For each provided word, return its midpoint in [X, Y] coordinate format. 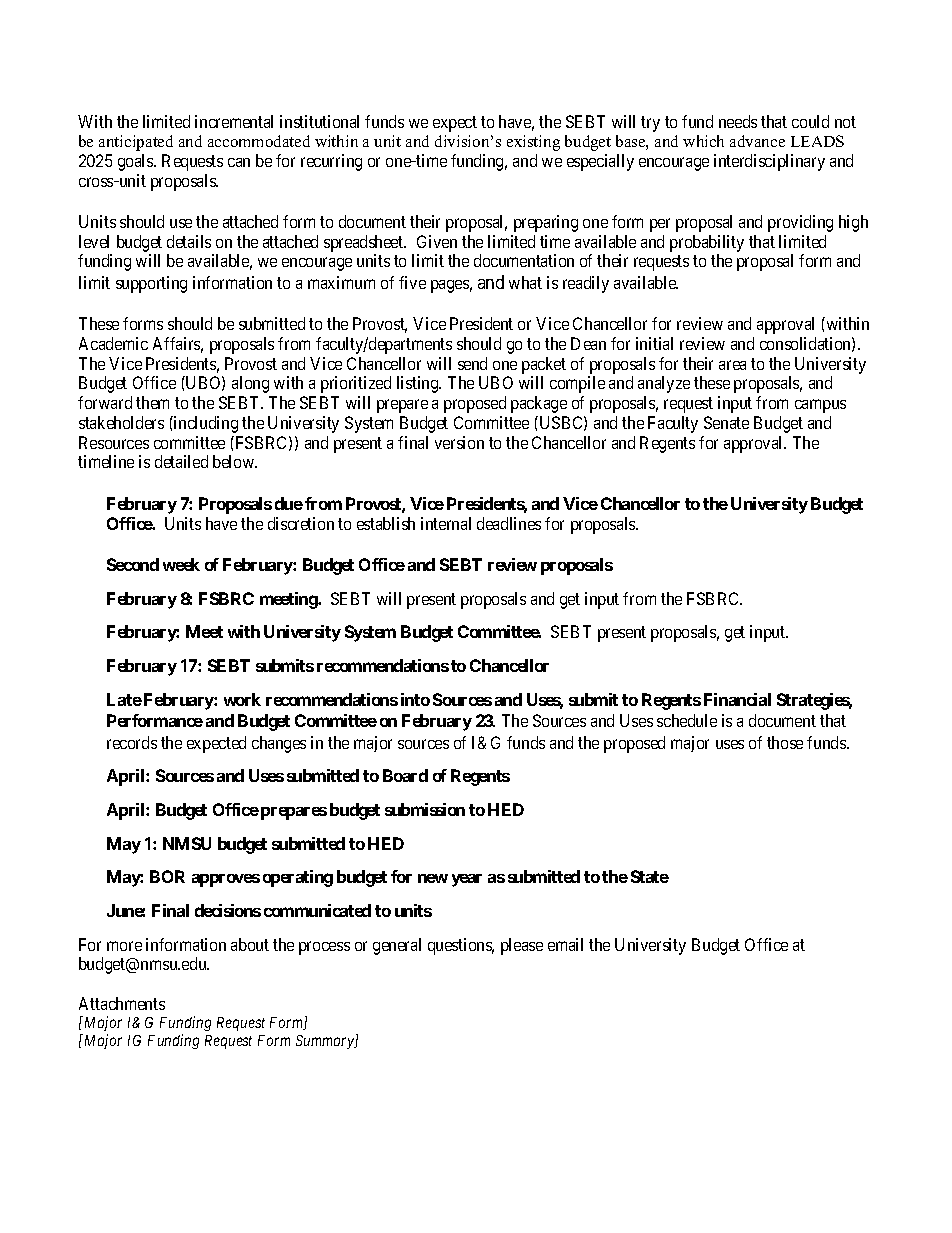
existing [533, 143]
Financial [737, 699]
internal [446, 523]
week [181, 564]
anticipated [136, 143]
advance [757, 141]
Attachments [122, 1003]
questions [461, 946]
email [565, 944]
